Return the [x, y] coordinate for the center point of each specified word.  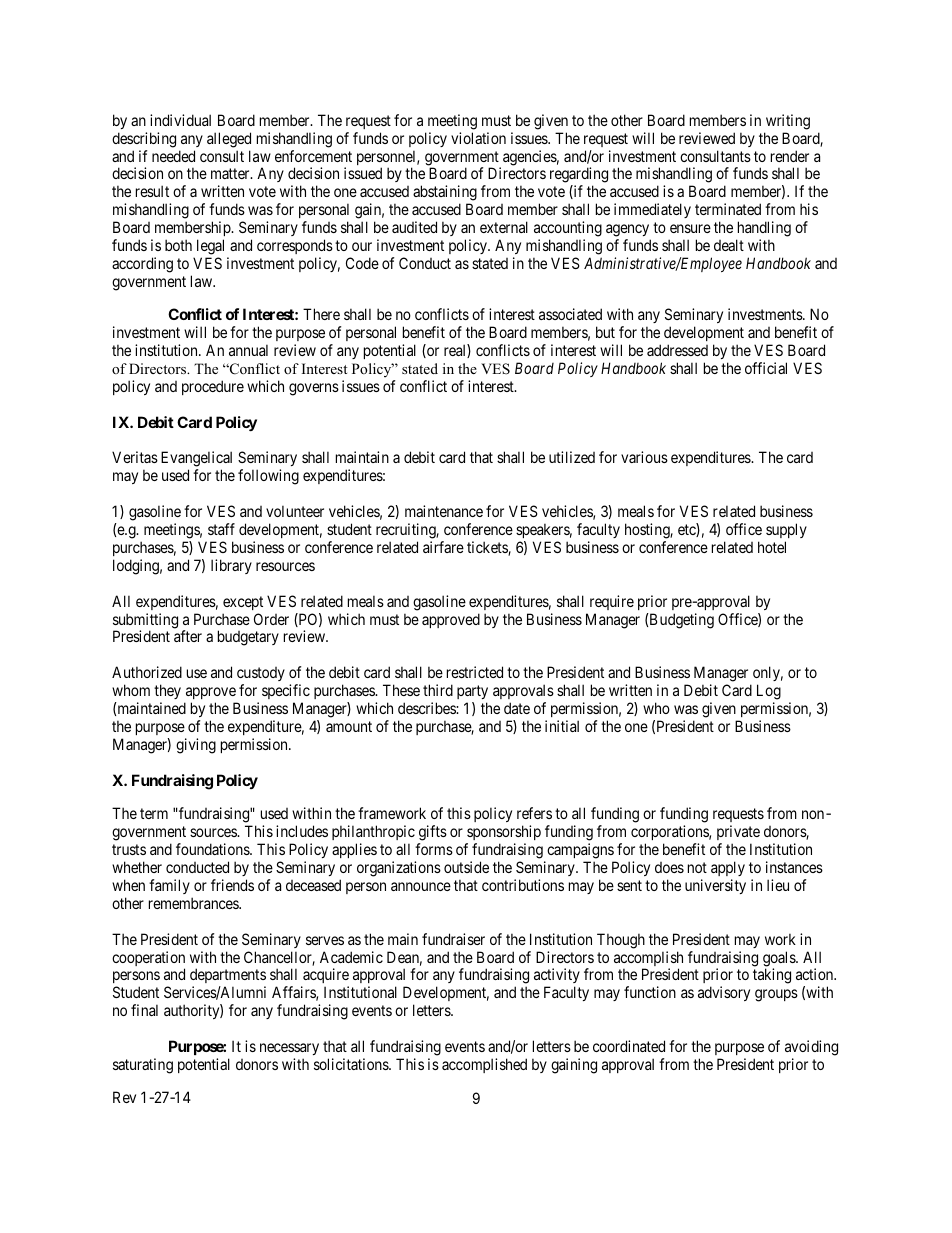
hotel [772, 547]
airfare [443, 547]
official [766, 368]
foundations [213, 849]
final [144, 1010]
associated [570, 314]
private [738, 832]
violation [478, 138]
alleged [229, 140]
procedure [213, 387]
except [243, 603]
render [790, 156]
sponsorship [504, 832]
